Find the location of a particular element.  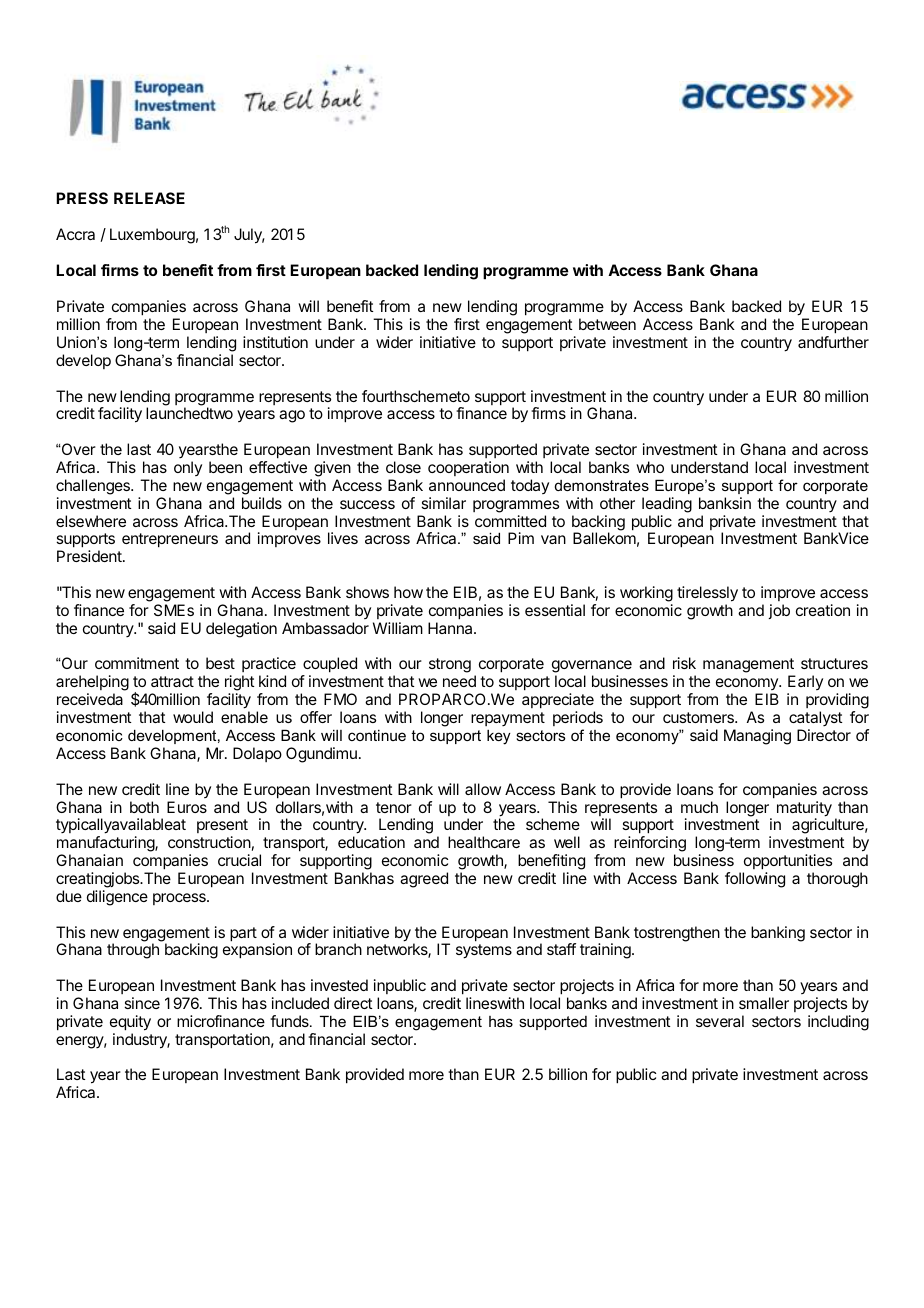

allow is located at coordinates (483, 789).
